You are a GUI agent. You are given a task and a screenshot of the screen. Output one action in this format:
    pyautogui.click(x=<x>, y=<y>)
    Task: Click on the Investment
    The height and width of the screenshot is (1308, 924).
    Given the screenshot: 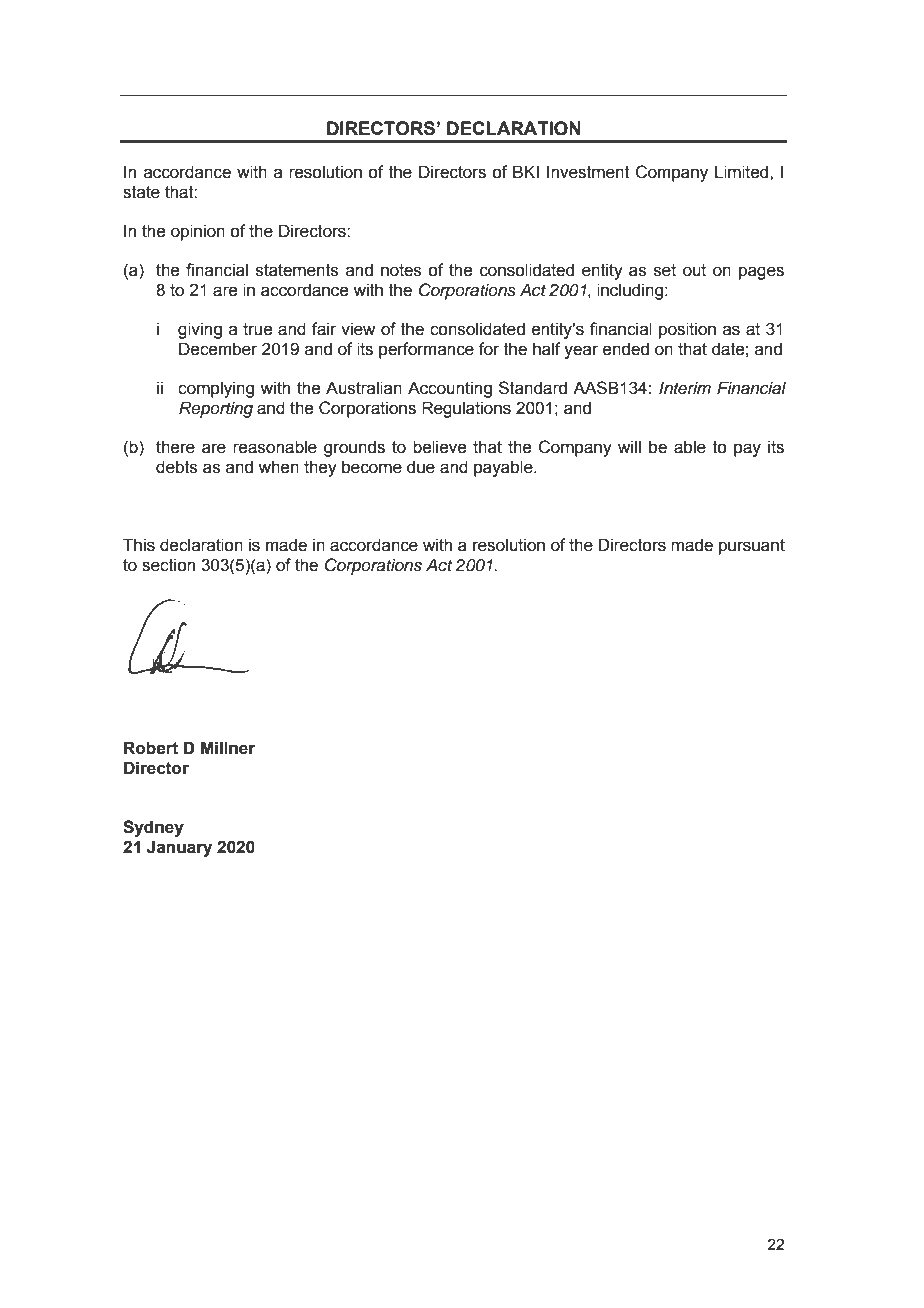 What is the action you would take?
    pyautogui.click(x=588, y=172)
